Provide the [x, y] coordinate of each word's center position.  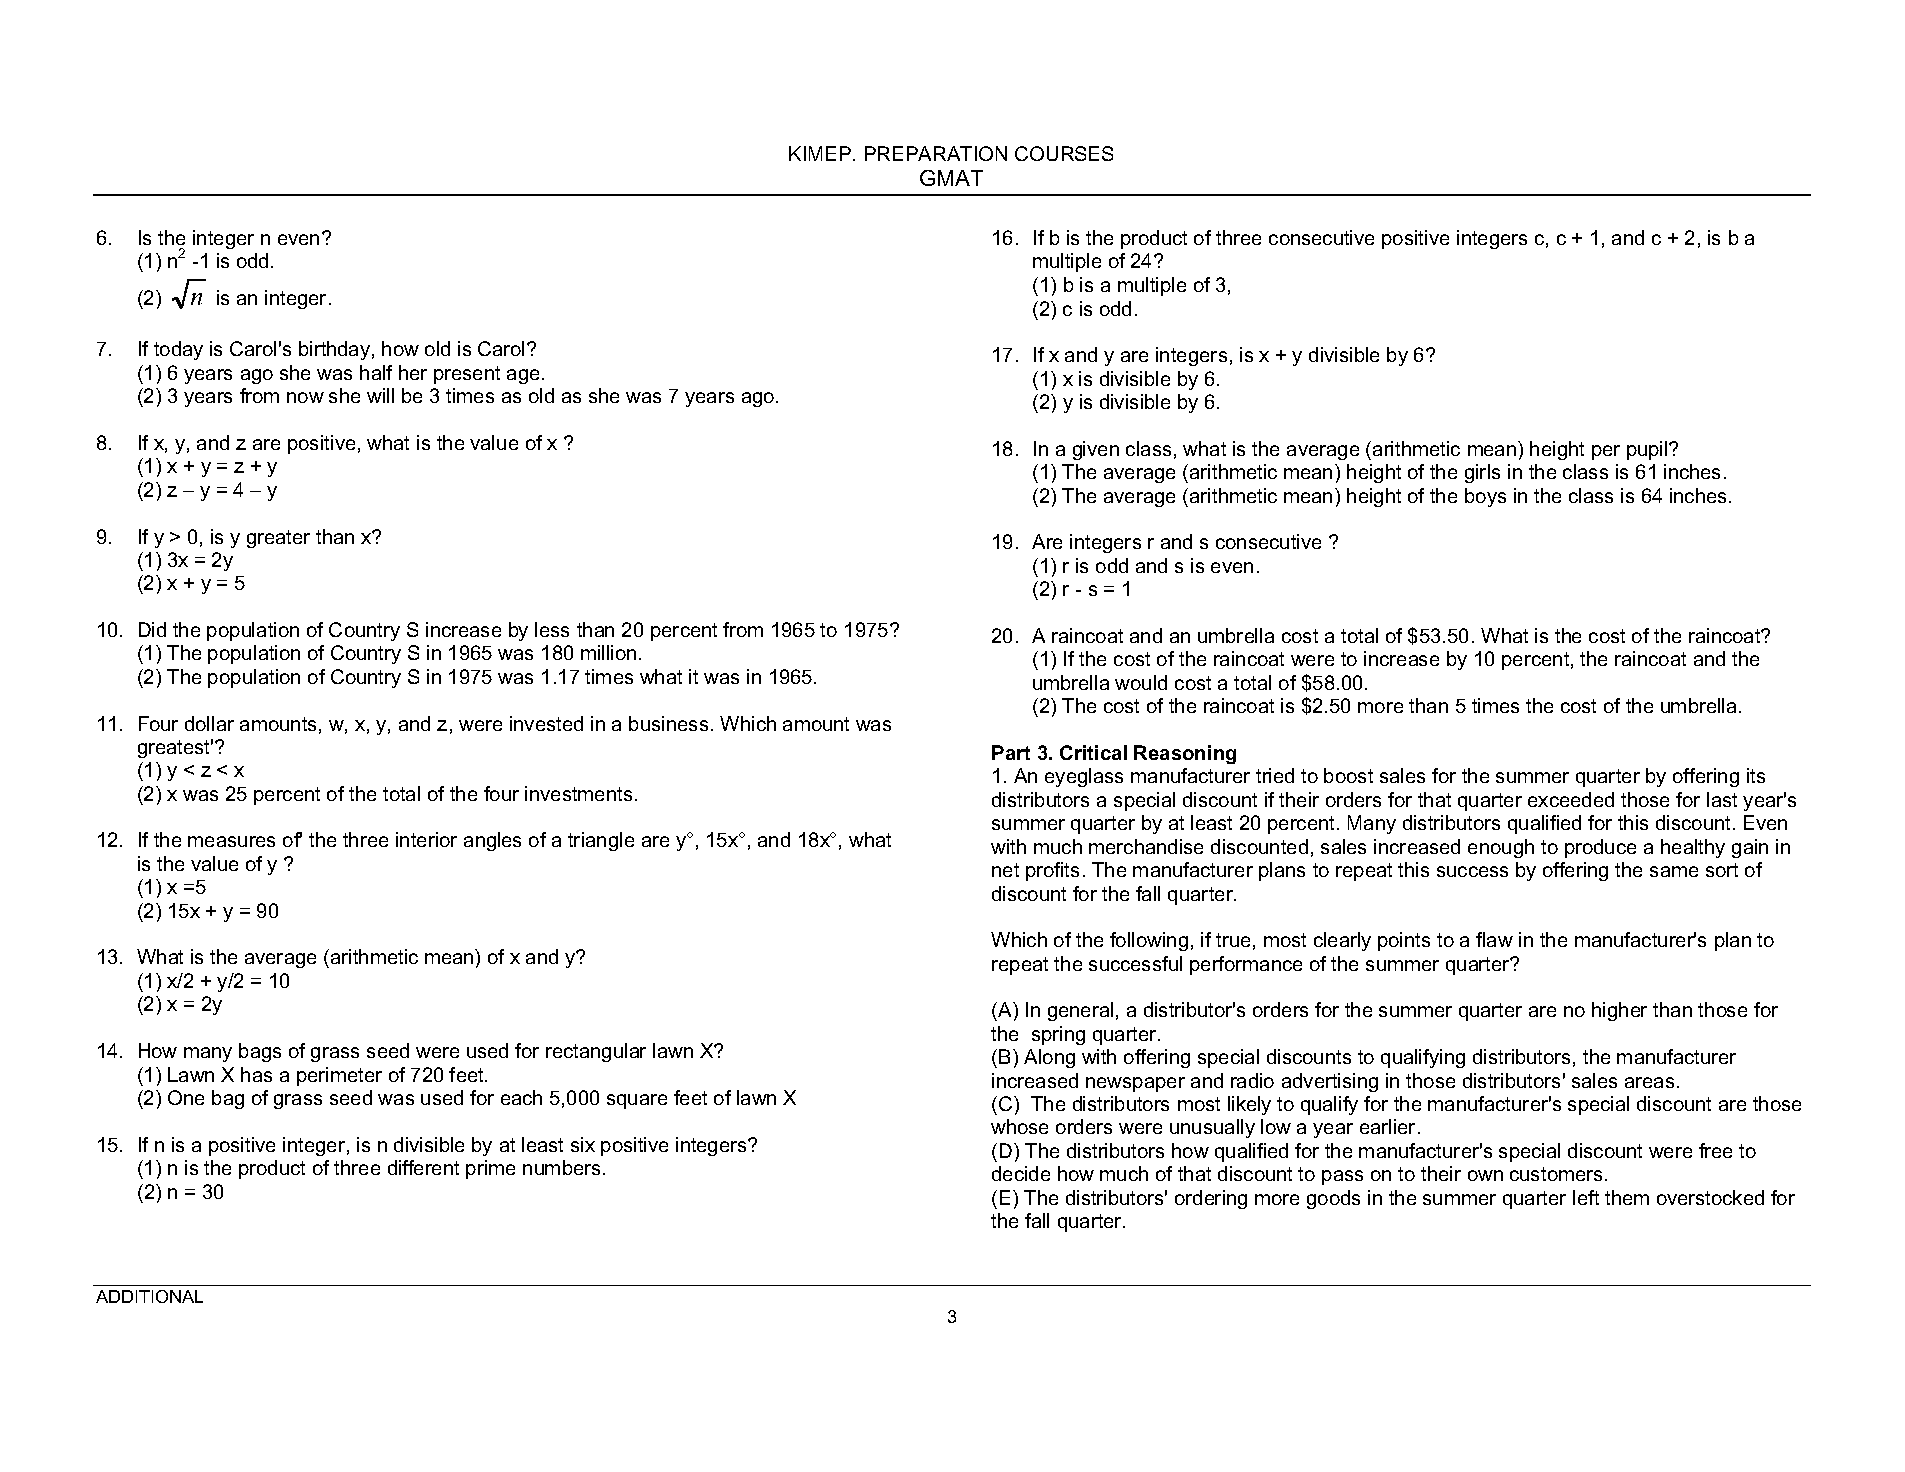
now [305, 397]
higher [1619, 1011]
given [1096, 450]
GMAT [951, 178]
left [1586, 1197]
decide [1021, 1173]
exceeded [1571, 799]
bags [260, 1052]
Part [1011, 752]
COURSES [1064, 153]
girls [1482, 473]
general [1080, 1011]
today [178, 350]
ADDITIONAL [149, 1296]
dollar [209, 723]
